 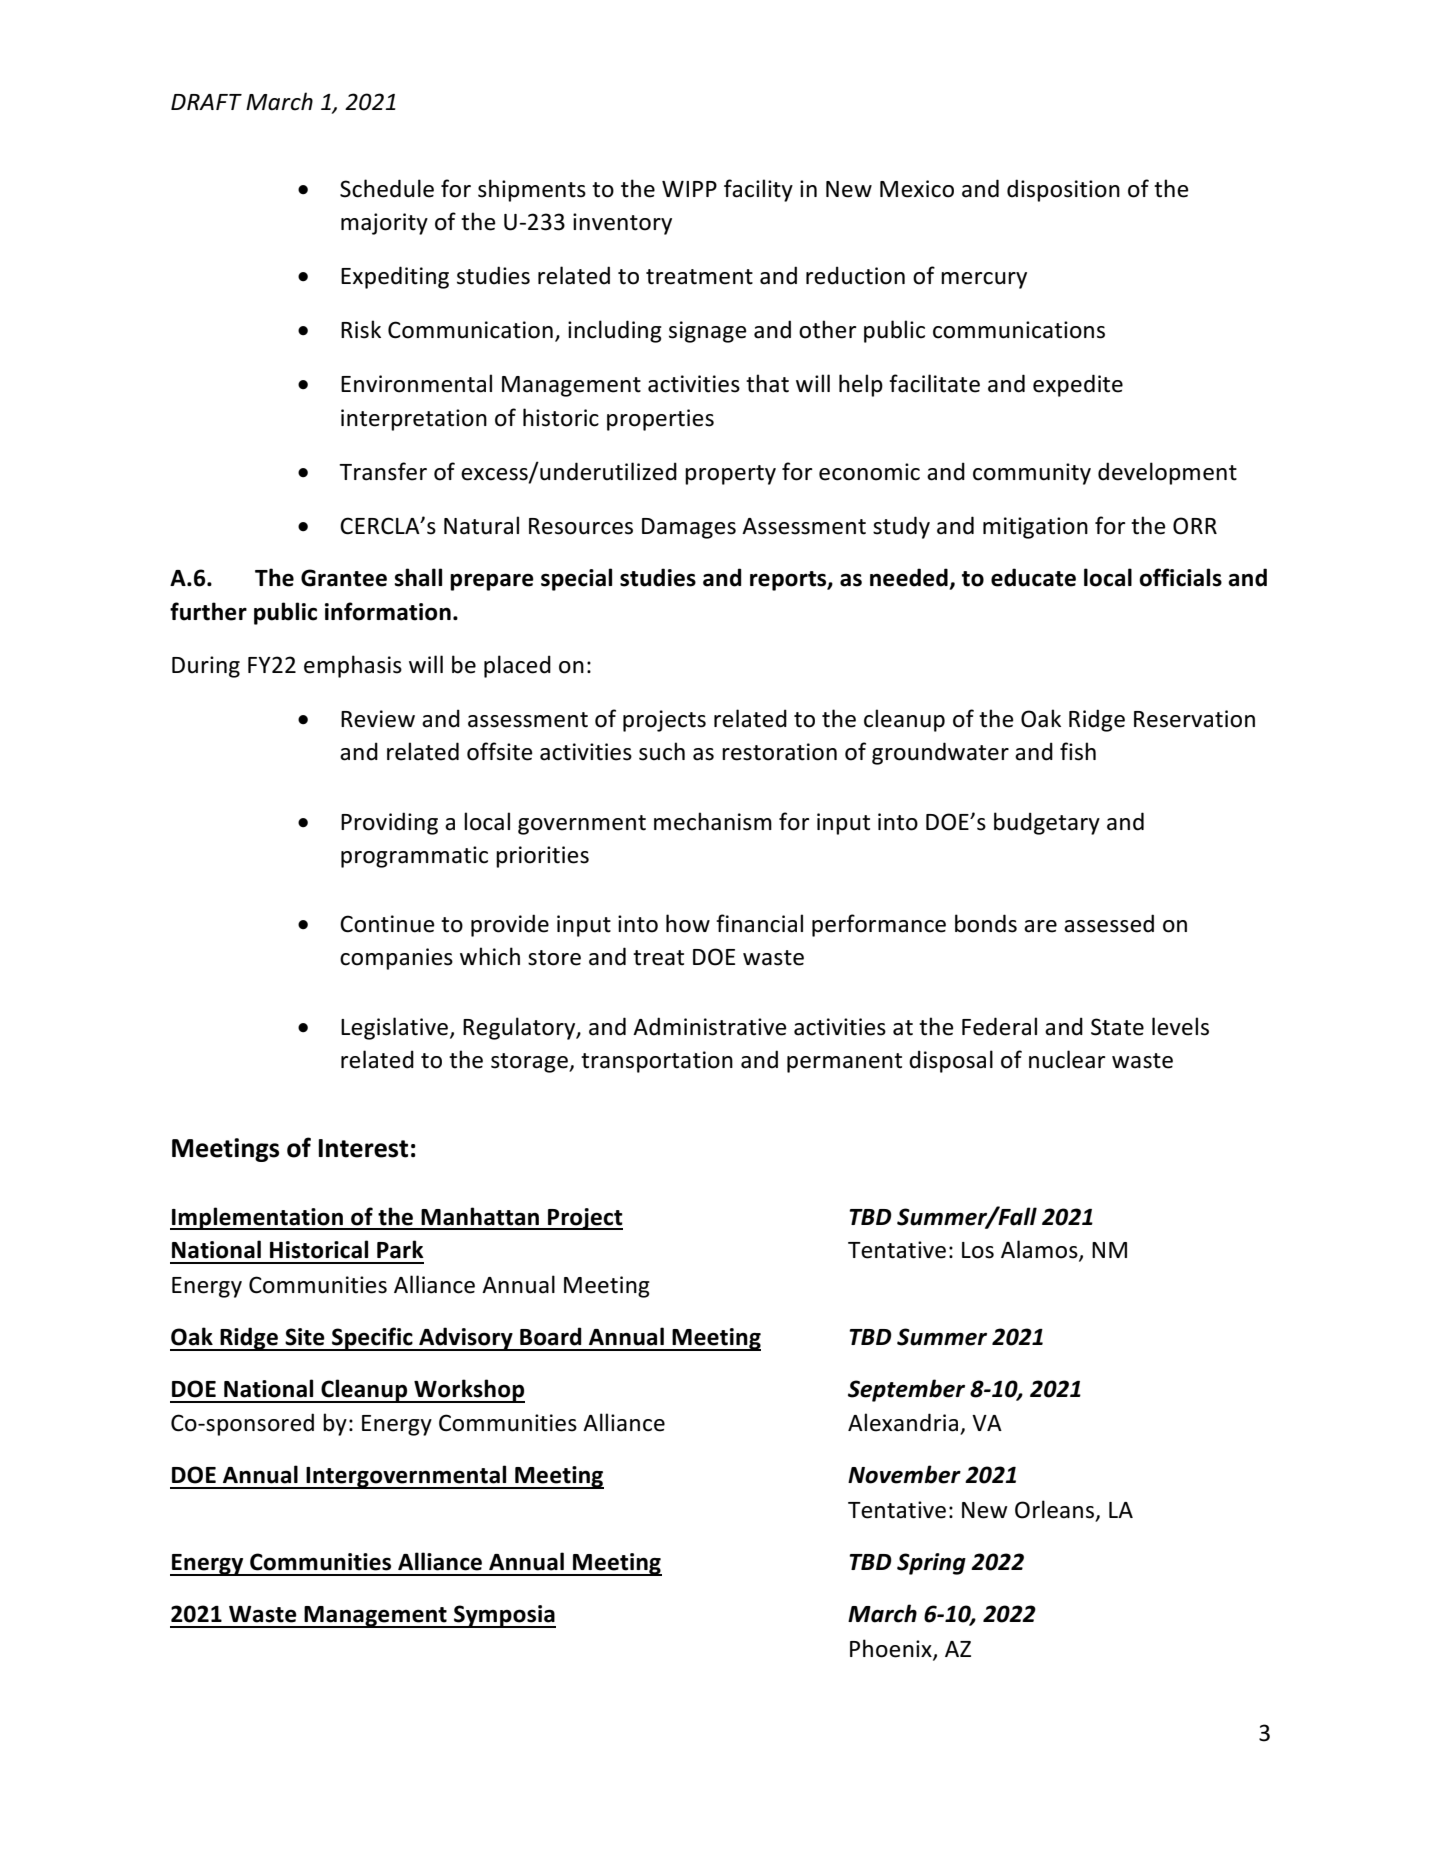 What do you see at coordinates (387, 188) in the screenshot?
I see `Schedule` at bounding box center [387, 188].
